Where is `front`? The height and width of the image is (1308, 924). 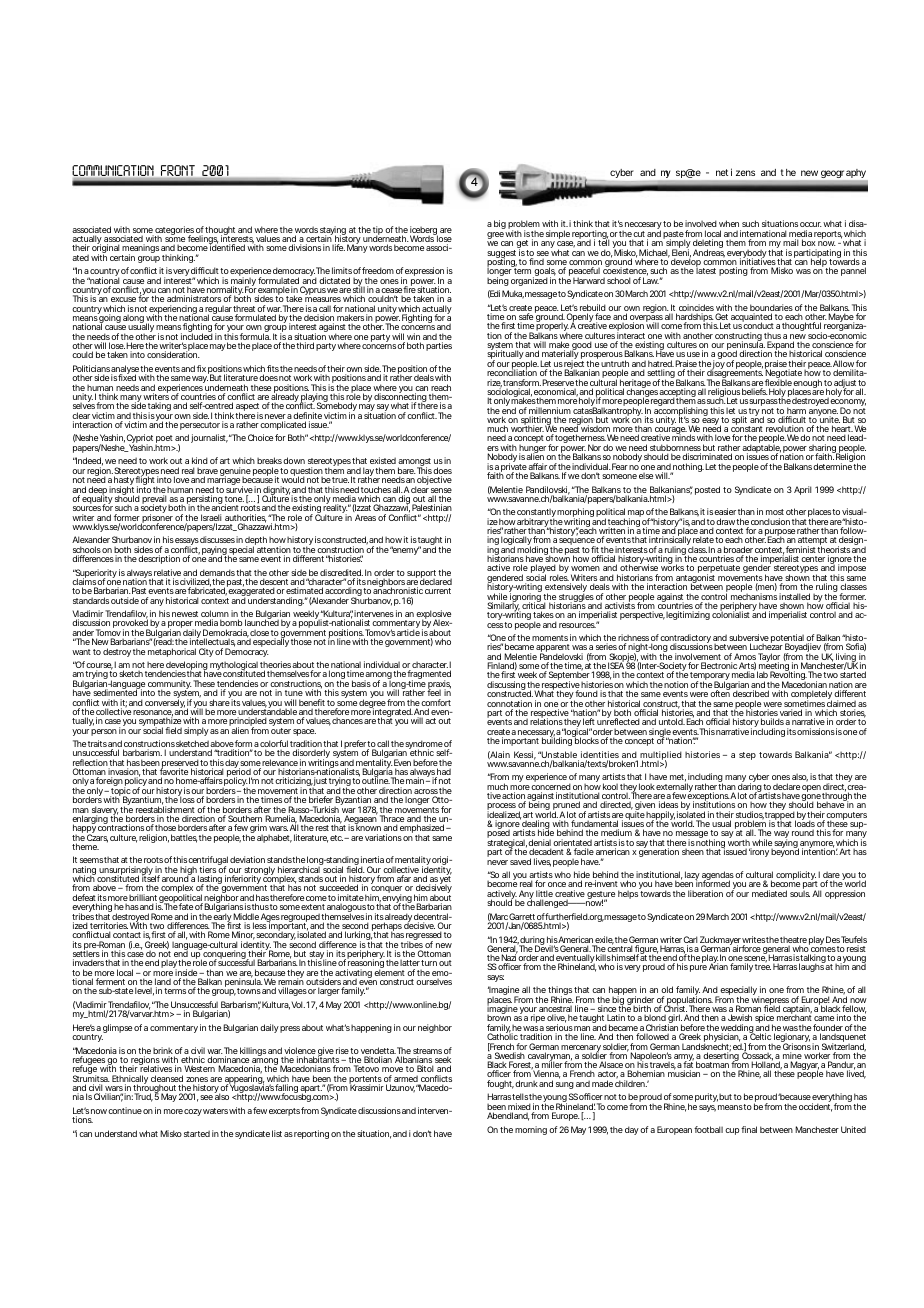 front is located at coordinates (178, 170).
